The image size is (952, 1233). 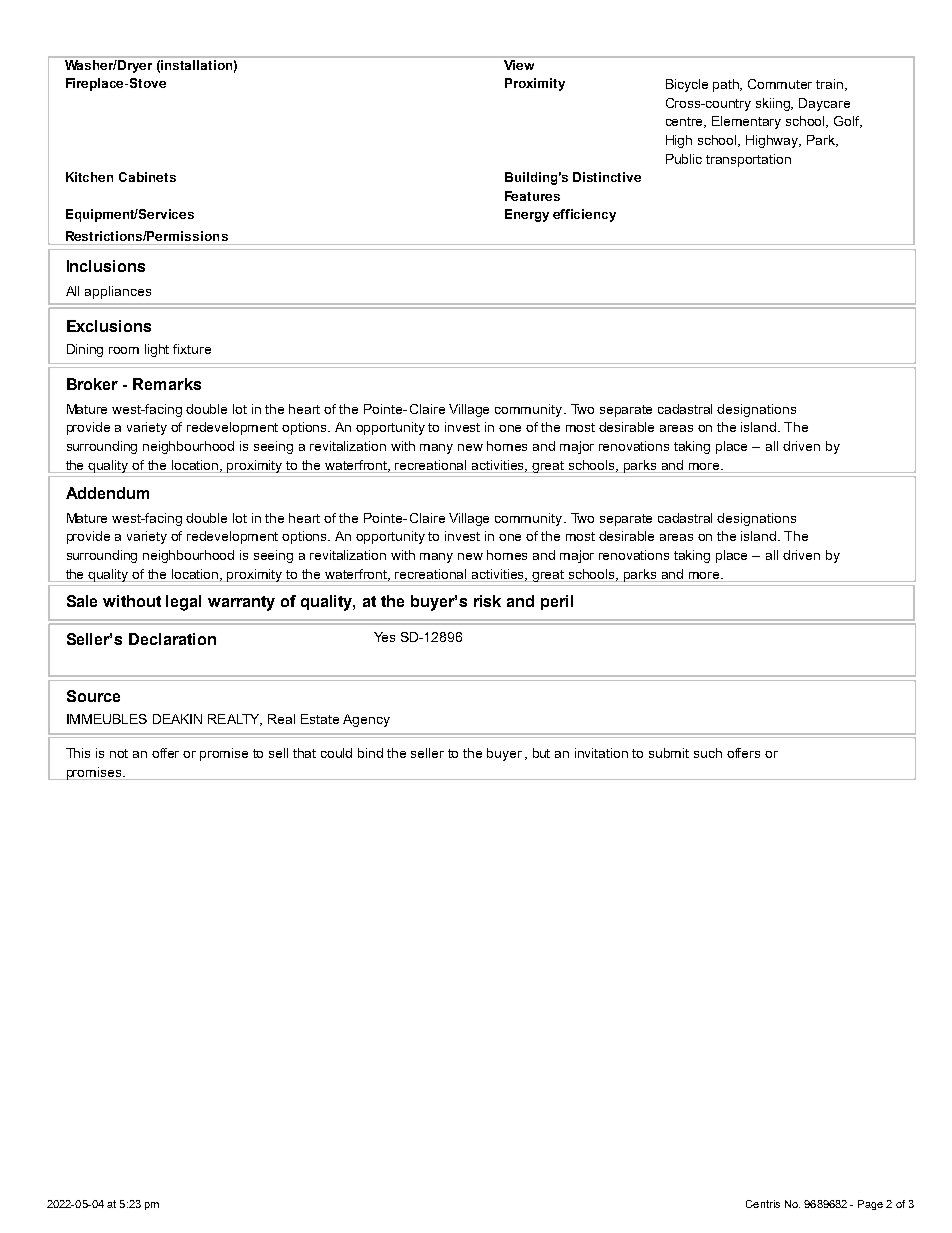 I want to click on Declaration, so click(x=172, y=639).
